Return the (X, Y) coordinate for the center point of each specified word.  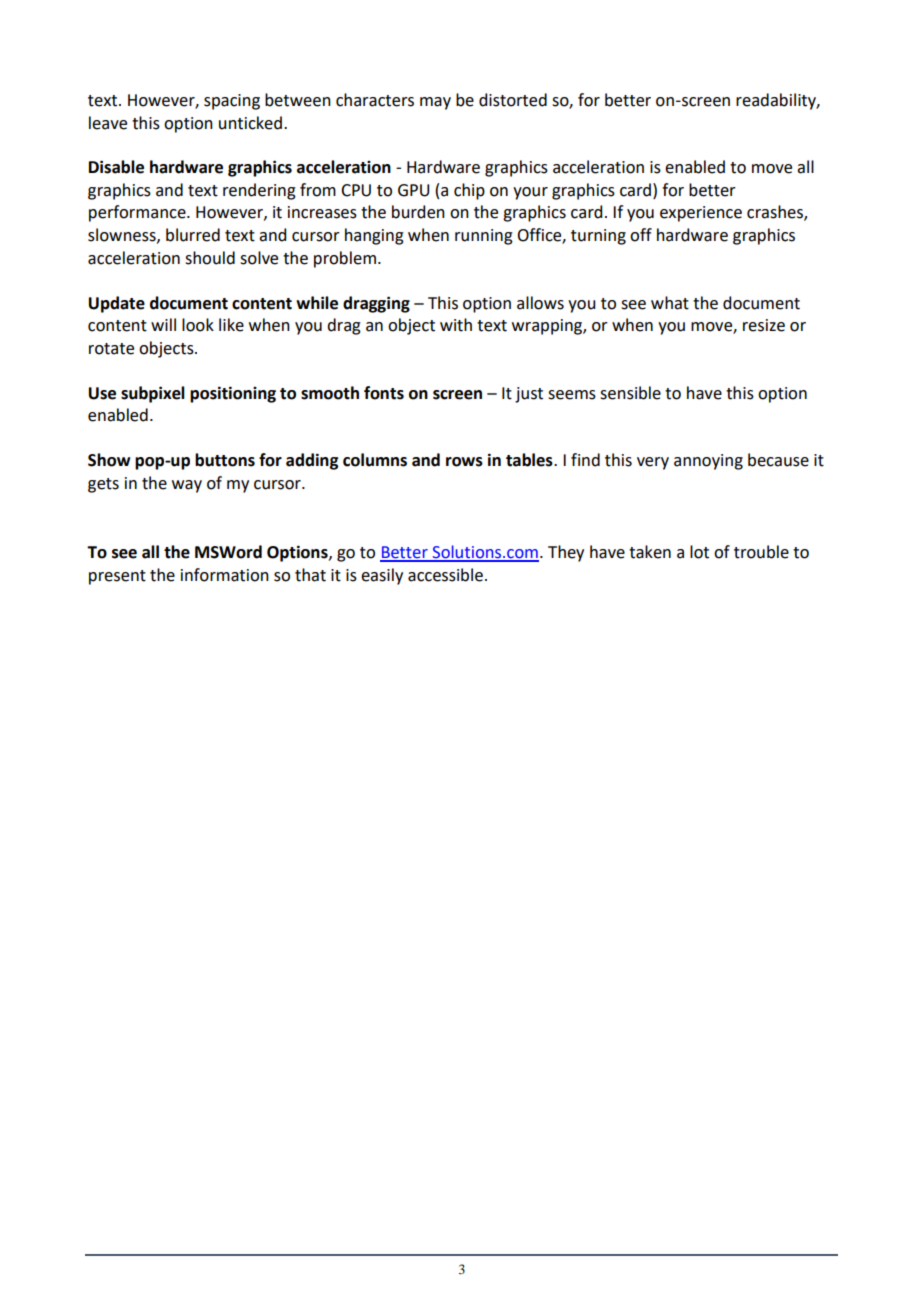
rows (464, 462)
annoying (708, 462)
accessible (445, 575)
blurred (193, 235)
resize (764, 325)
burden (418, 212)
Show (109, 460)
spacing (232, 102)
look (198, 325)
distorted (513, 100)
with (456, 325)
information (225, 575)
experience (701, 214)
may (435, 103)
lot (699, 552)
